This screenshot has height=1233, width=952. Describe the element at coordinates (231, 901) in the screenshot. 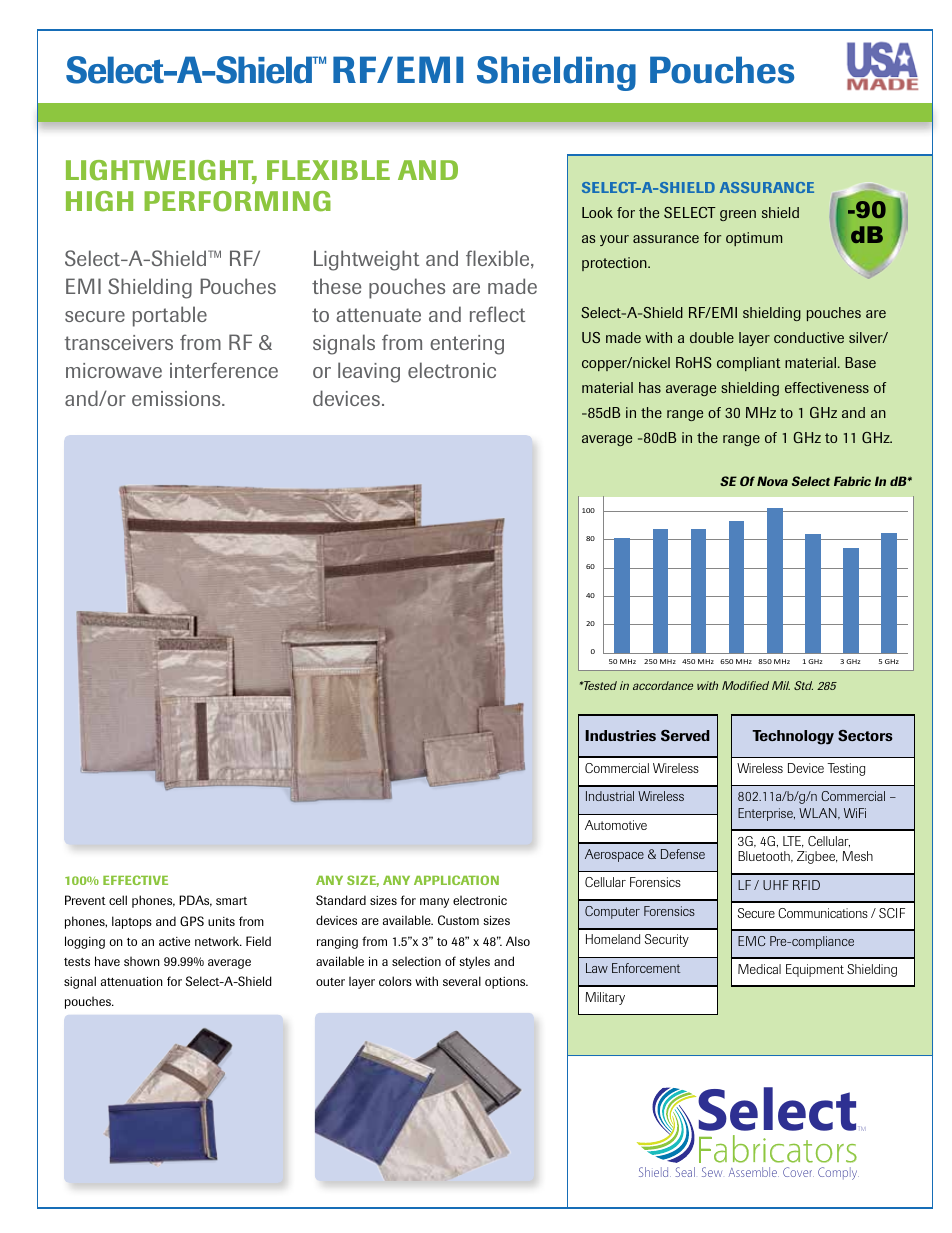

I see `smart` at that location.
